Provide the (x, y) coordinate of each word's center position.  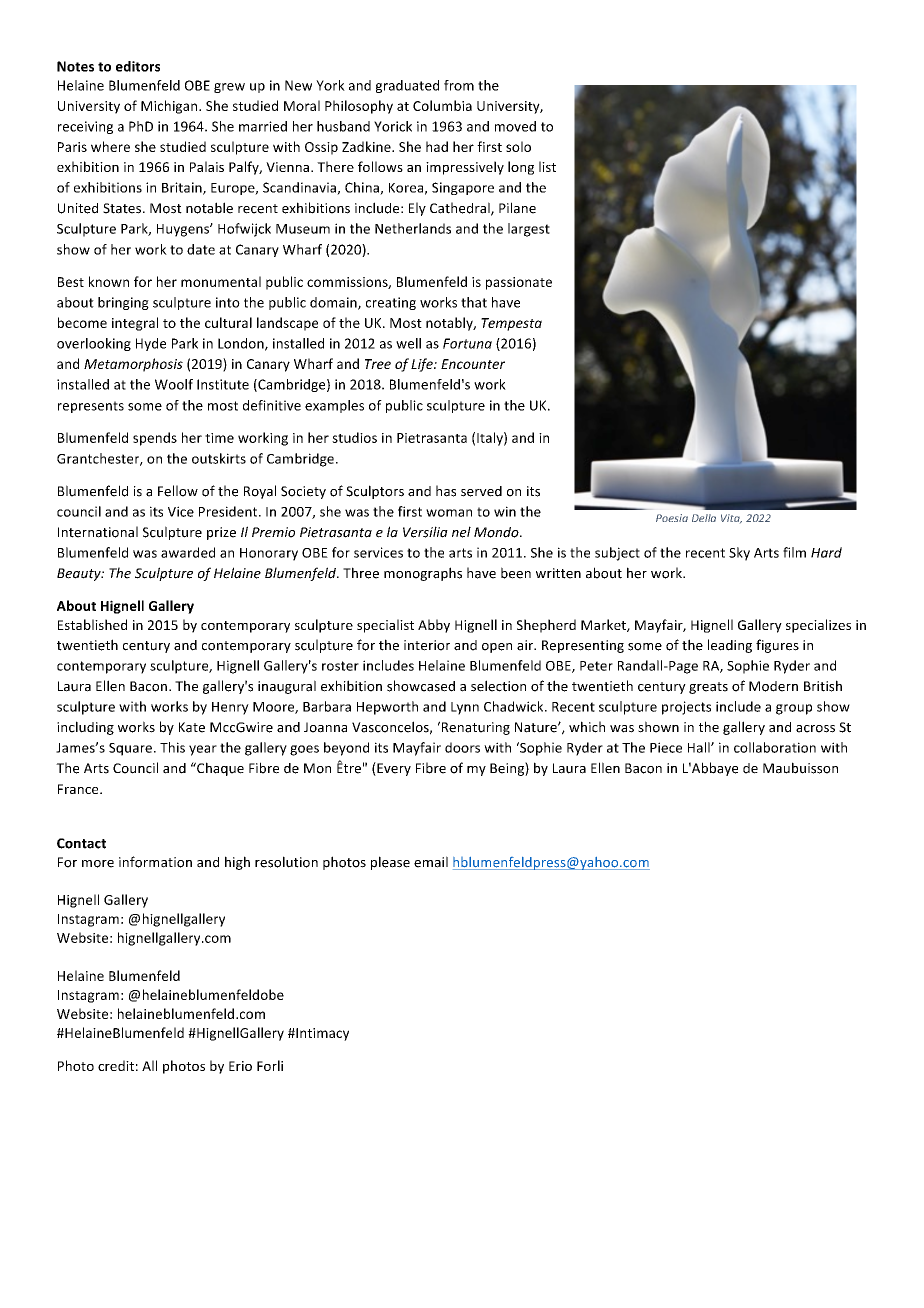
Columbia (442, 105)
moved (515, 126)
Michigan (170, 107)
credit (116, 1065)
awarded (188, 552)
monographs (423, 574)
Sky (739, 554)
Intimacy (321, 1034)
